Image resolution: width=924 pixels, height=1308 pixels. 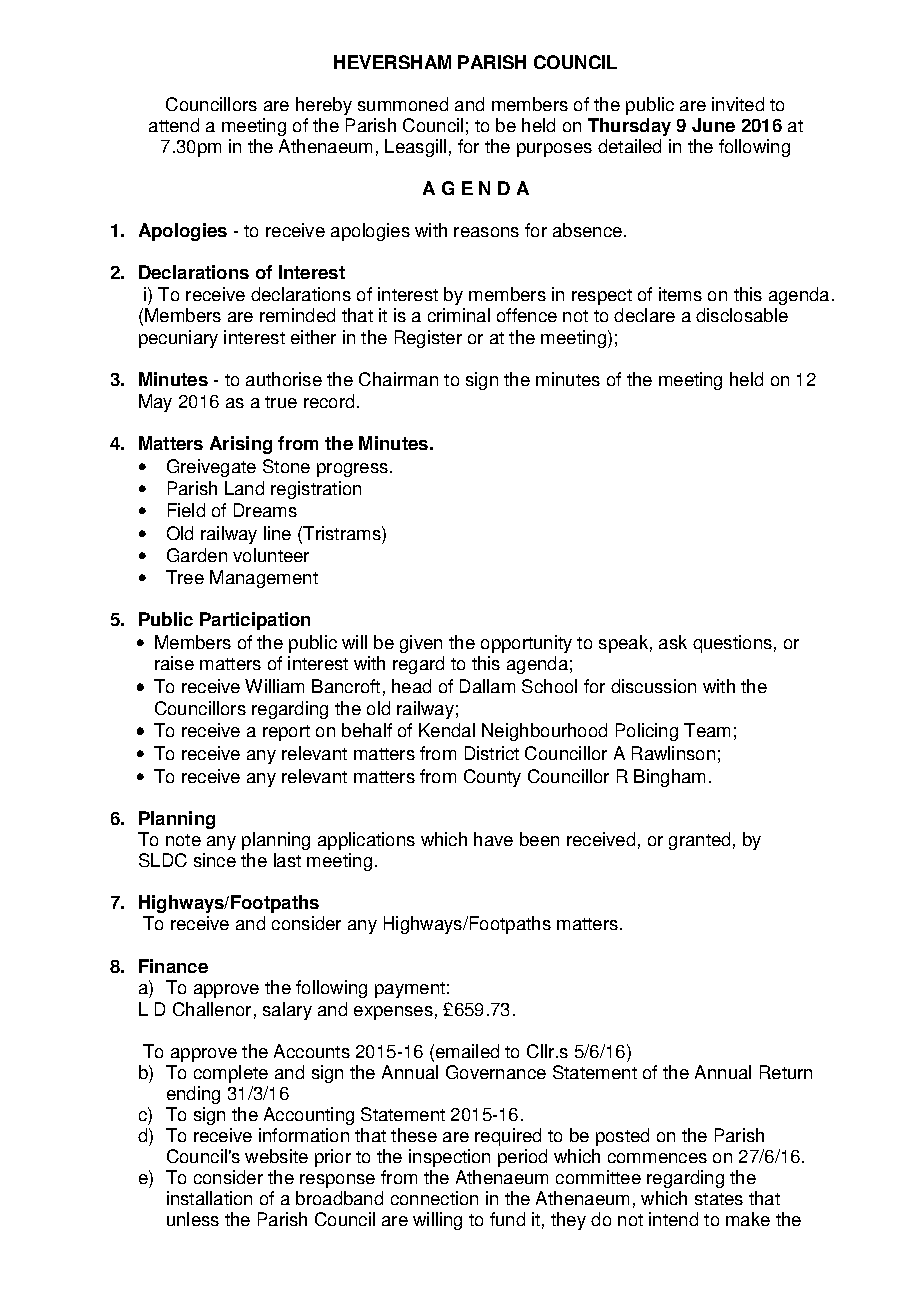 I want to click on summoned, so click(x=403, y=104).
